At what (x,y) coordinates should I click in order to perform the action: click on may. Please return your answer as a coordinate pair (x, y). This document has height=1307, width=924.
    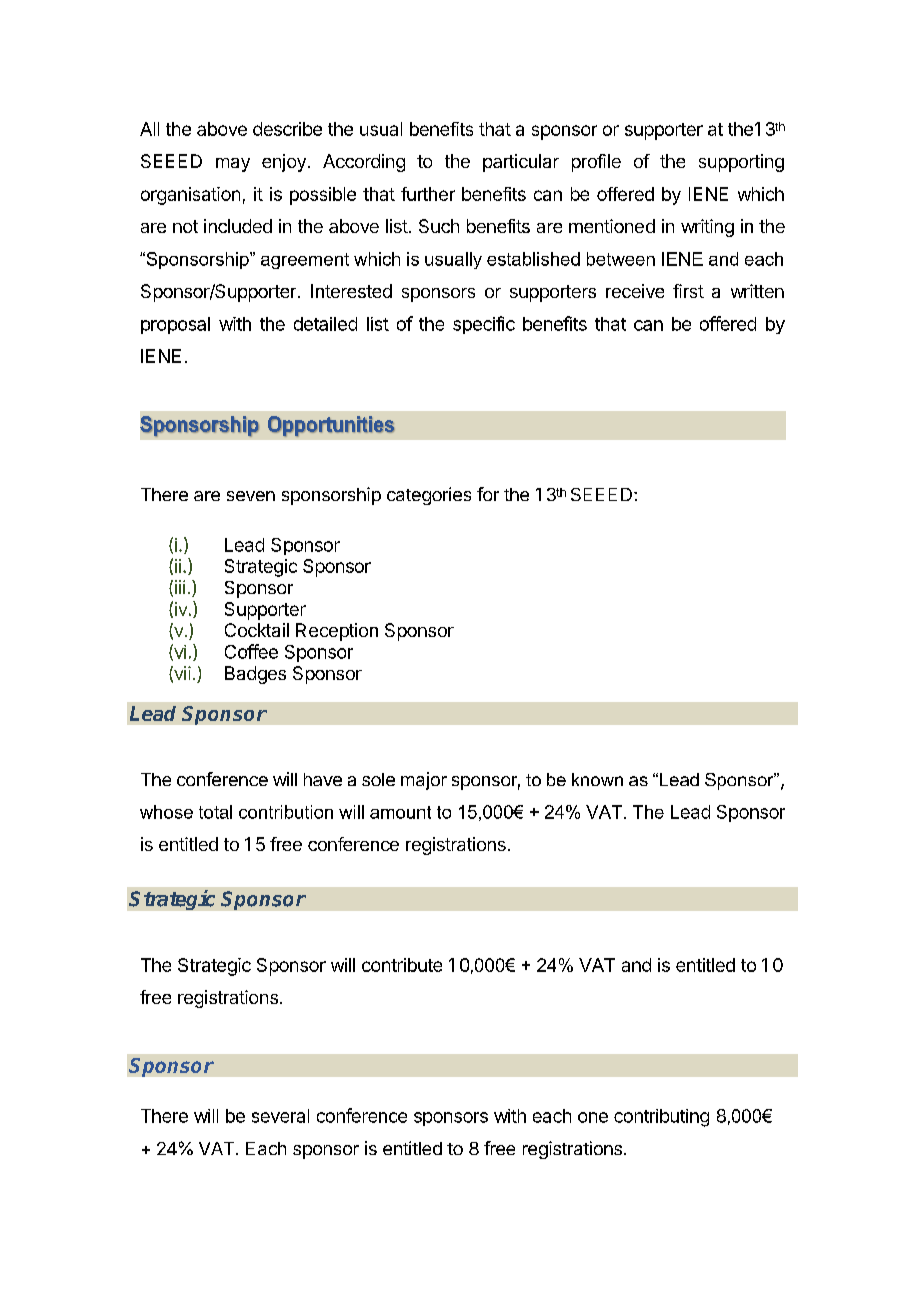
    Looking at the image, I should click on (233, 165).
